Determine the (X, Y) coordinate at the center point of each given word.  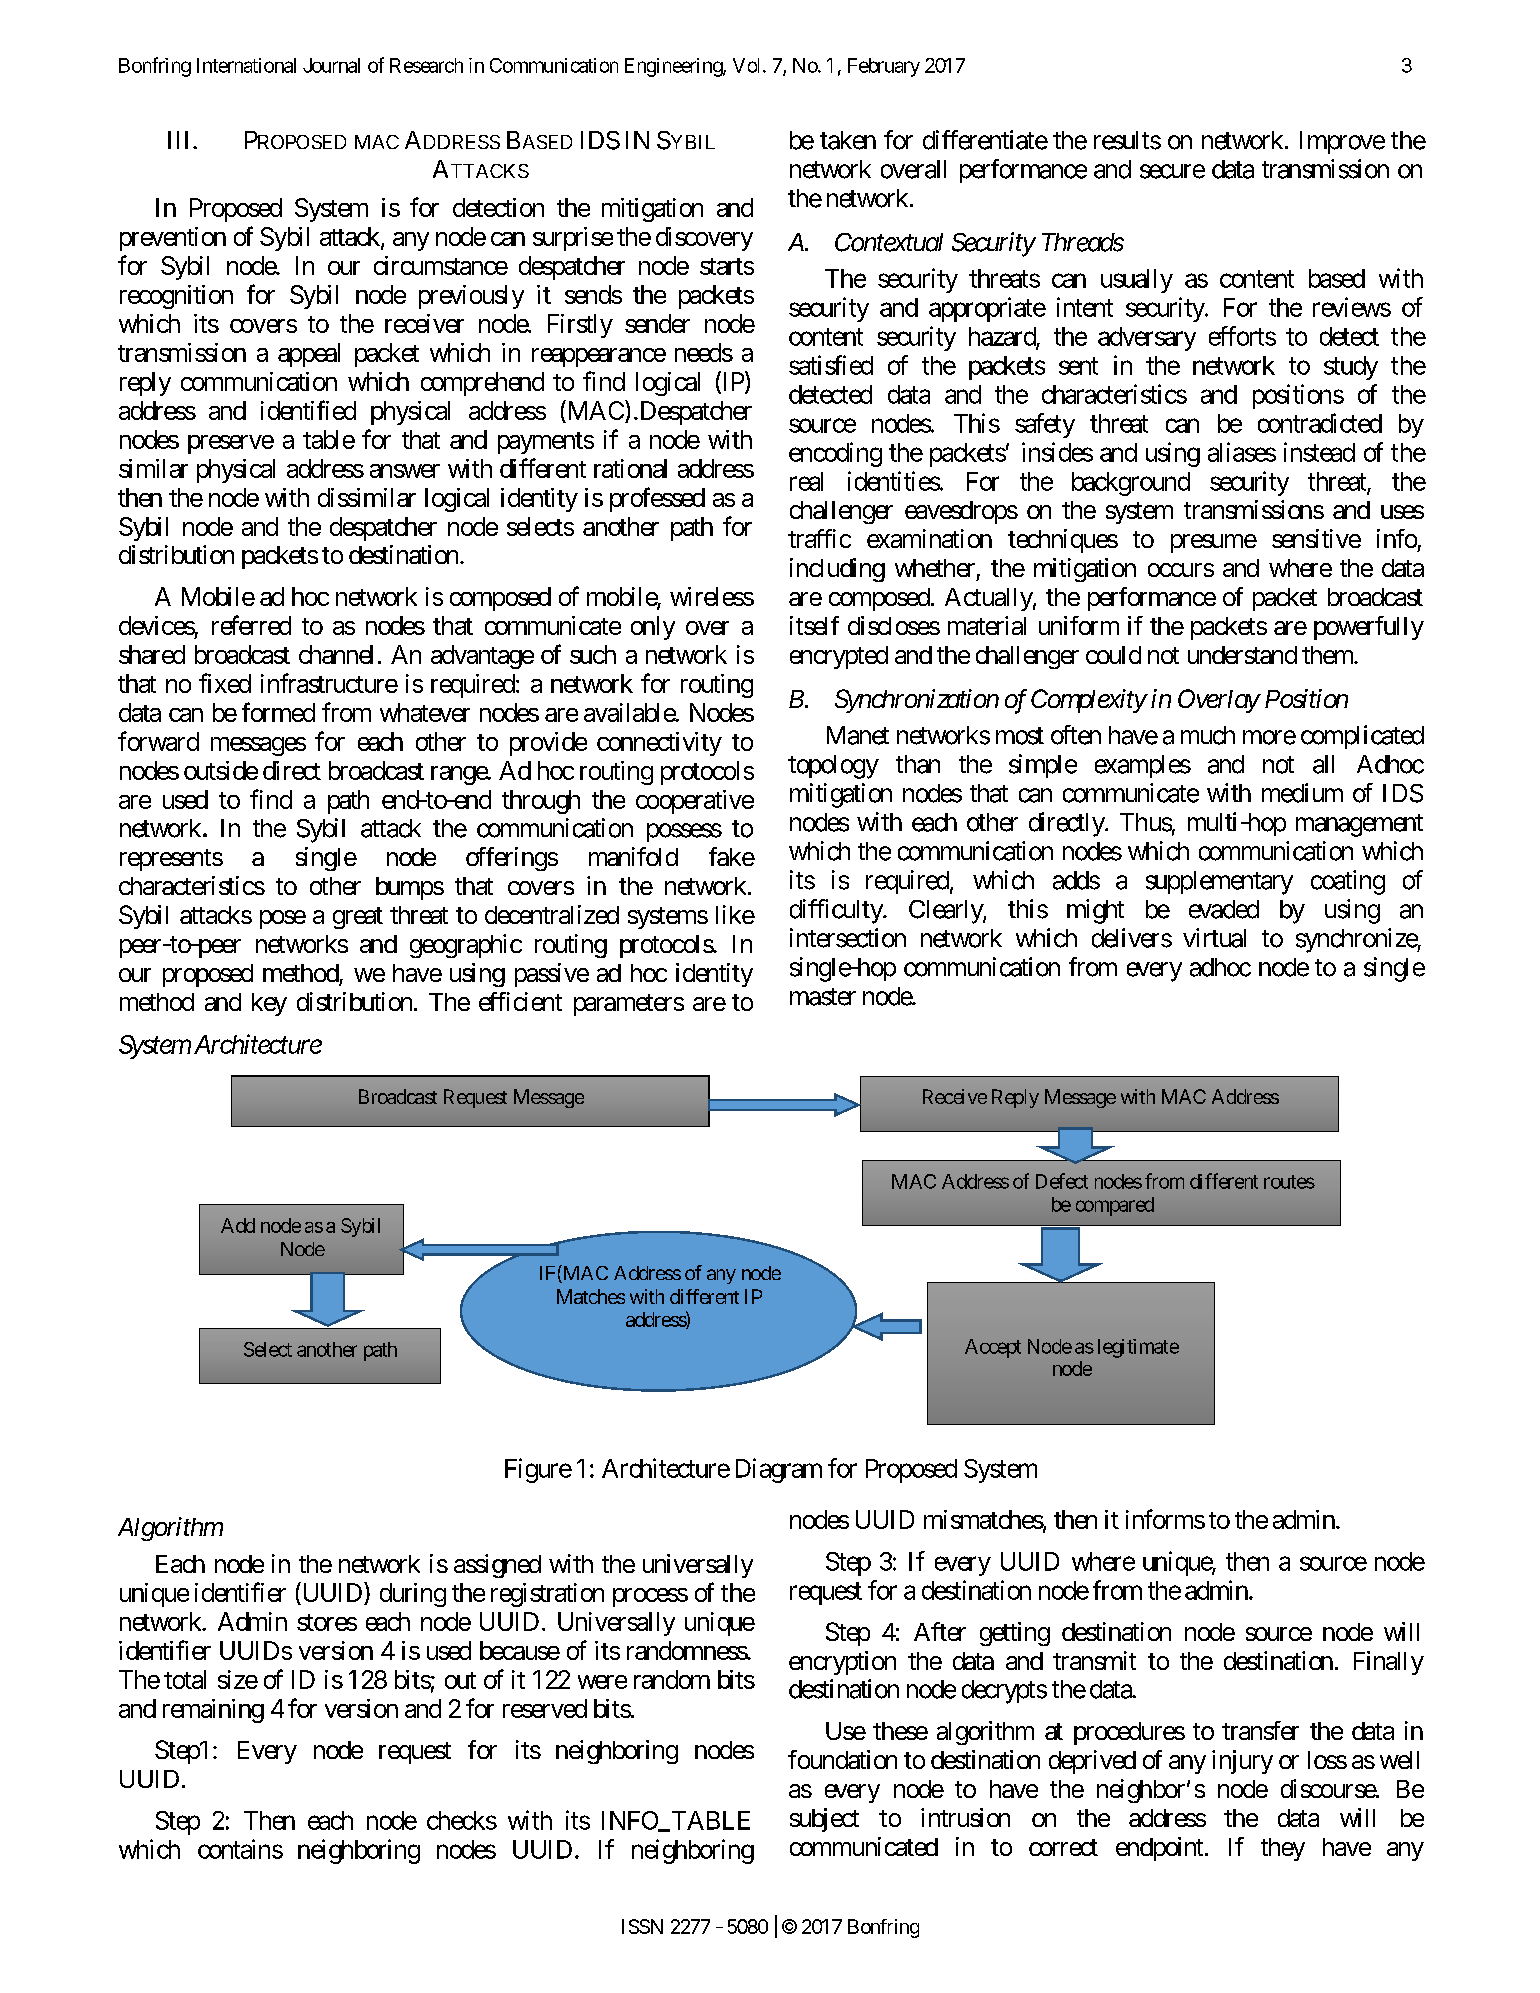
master (823, 997)
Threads (1083, 242)
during (413, 1595)
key (269, 1004)
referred (251, 625)
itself (814, 625)
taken (848, 140)
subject (824, 1820)
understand (1242, 655)
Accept (993, 1348)
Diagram (779, 1470)
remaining (213, 1711)
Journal (331, 65)
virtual (1214, 938)
